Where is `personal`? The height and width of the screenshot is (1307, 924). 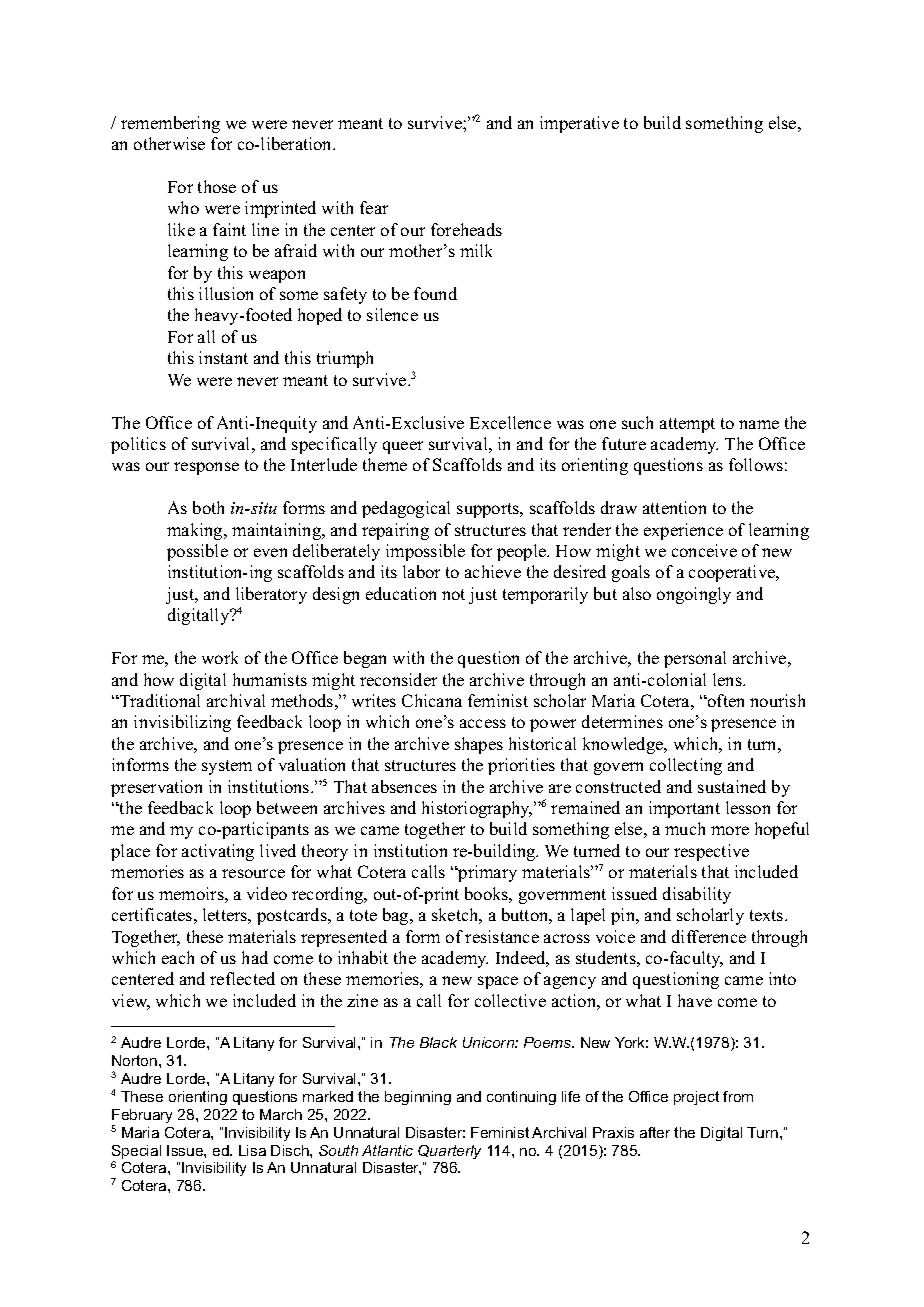
personal is located at coordinates (695, 659).
